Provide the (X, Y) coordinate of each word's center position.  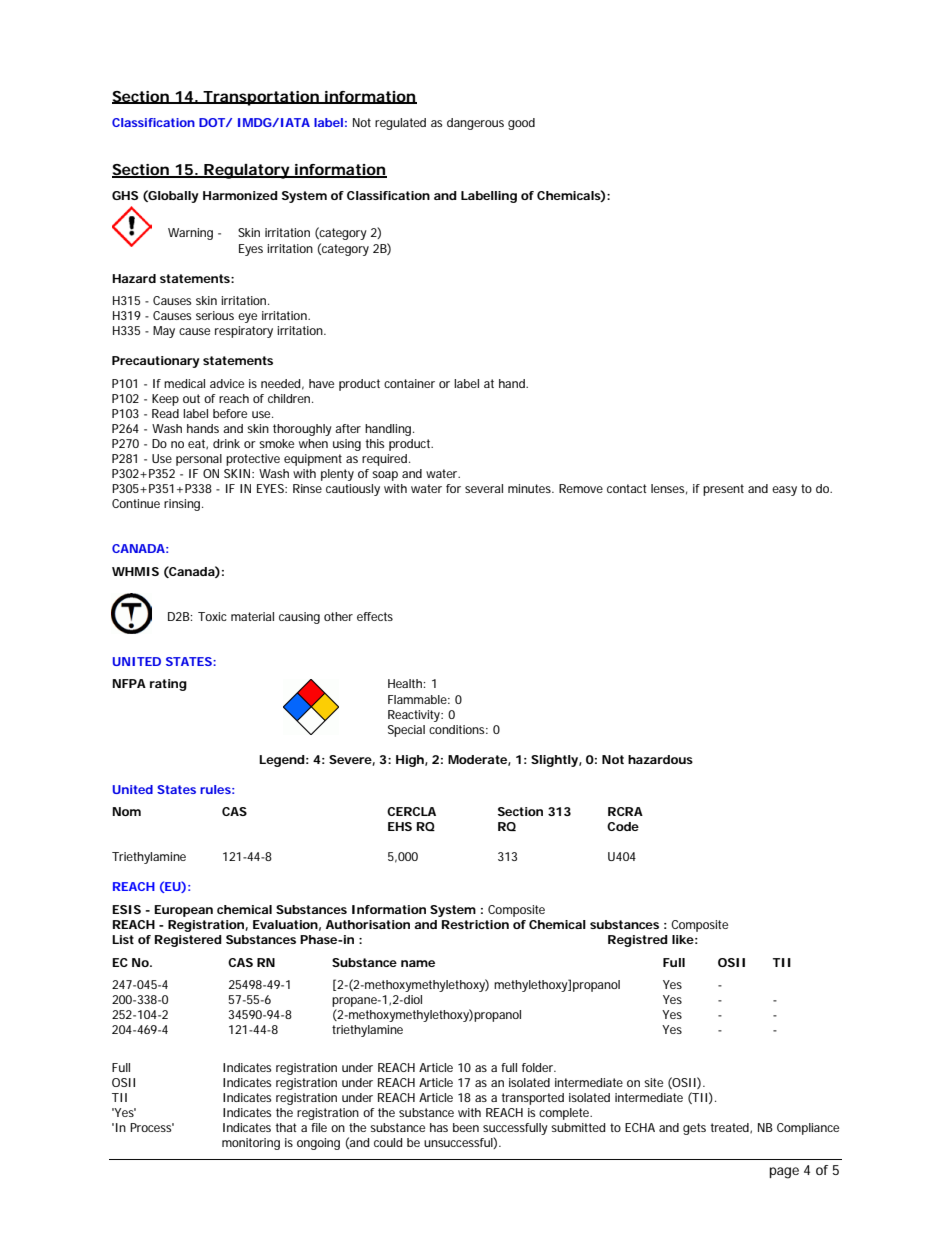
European (183, 911)
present (723, 490)
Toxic (212, 616)
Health (405, 683)
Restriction (475, 924)
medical (184, 383)
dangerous (475, 124)
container (409, 383)
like (683, 939)
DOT (213, 122)
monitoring (251, 1144)
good (521, 124)
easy (784, 491)
